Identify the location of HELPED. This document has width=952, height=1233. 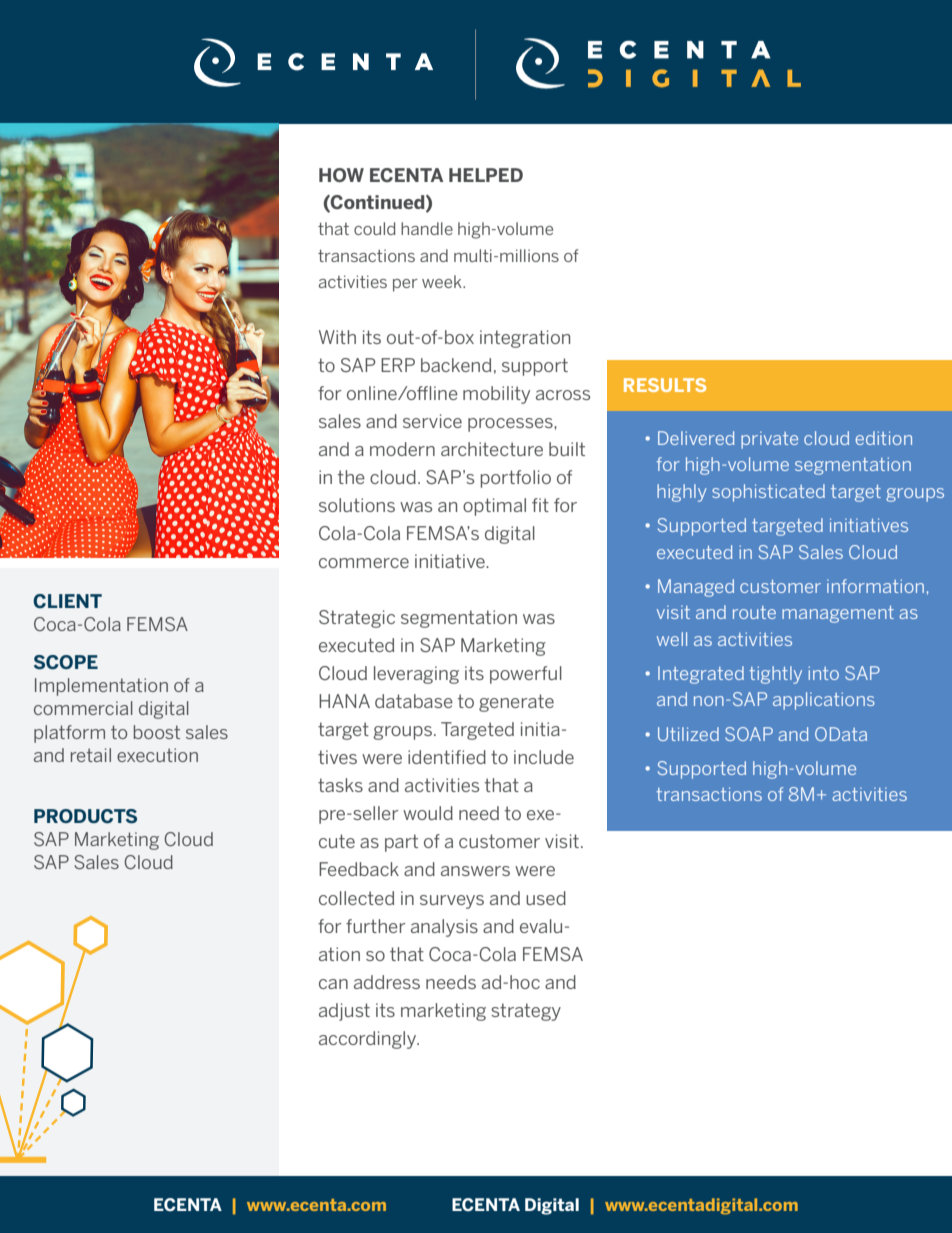
(486, 175).
